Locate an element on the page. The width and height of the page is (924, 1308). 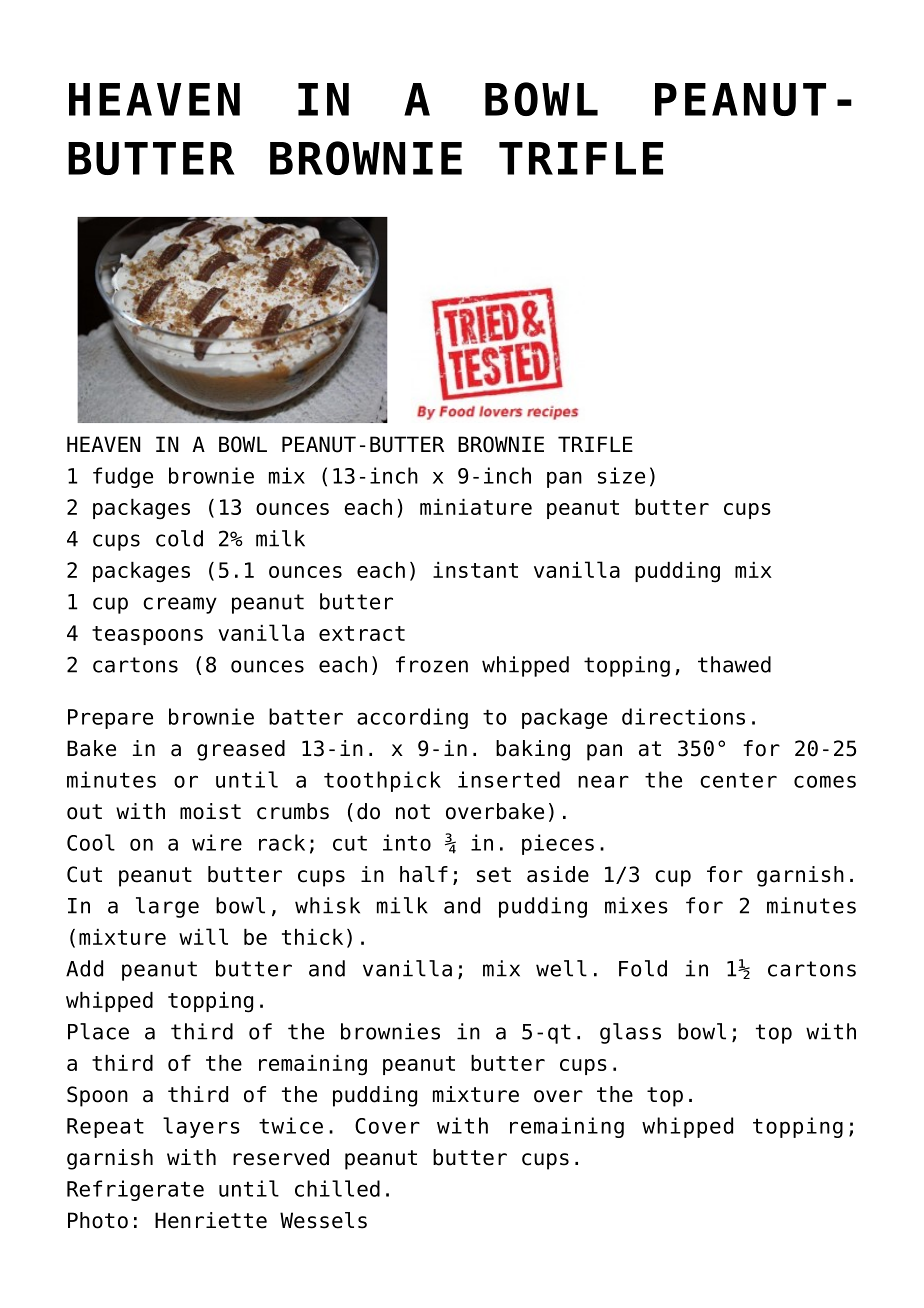
center is located at coordinates (738, 780).
